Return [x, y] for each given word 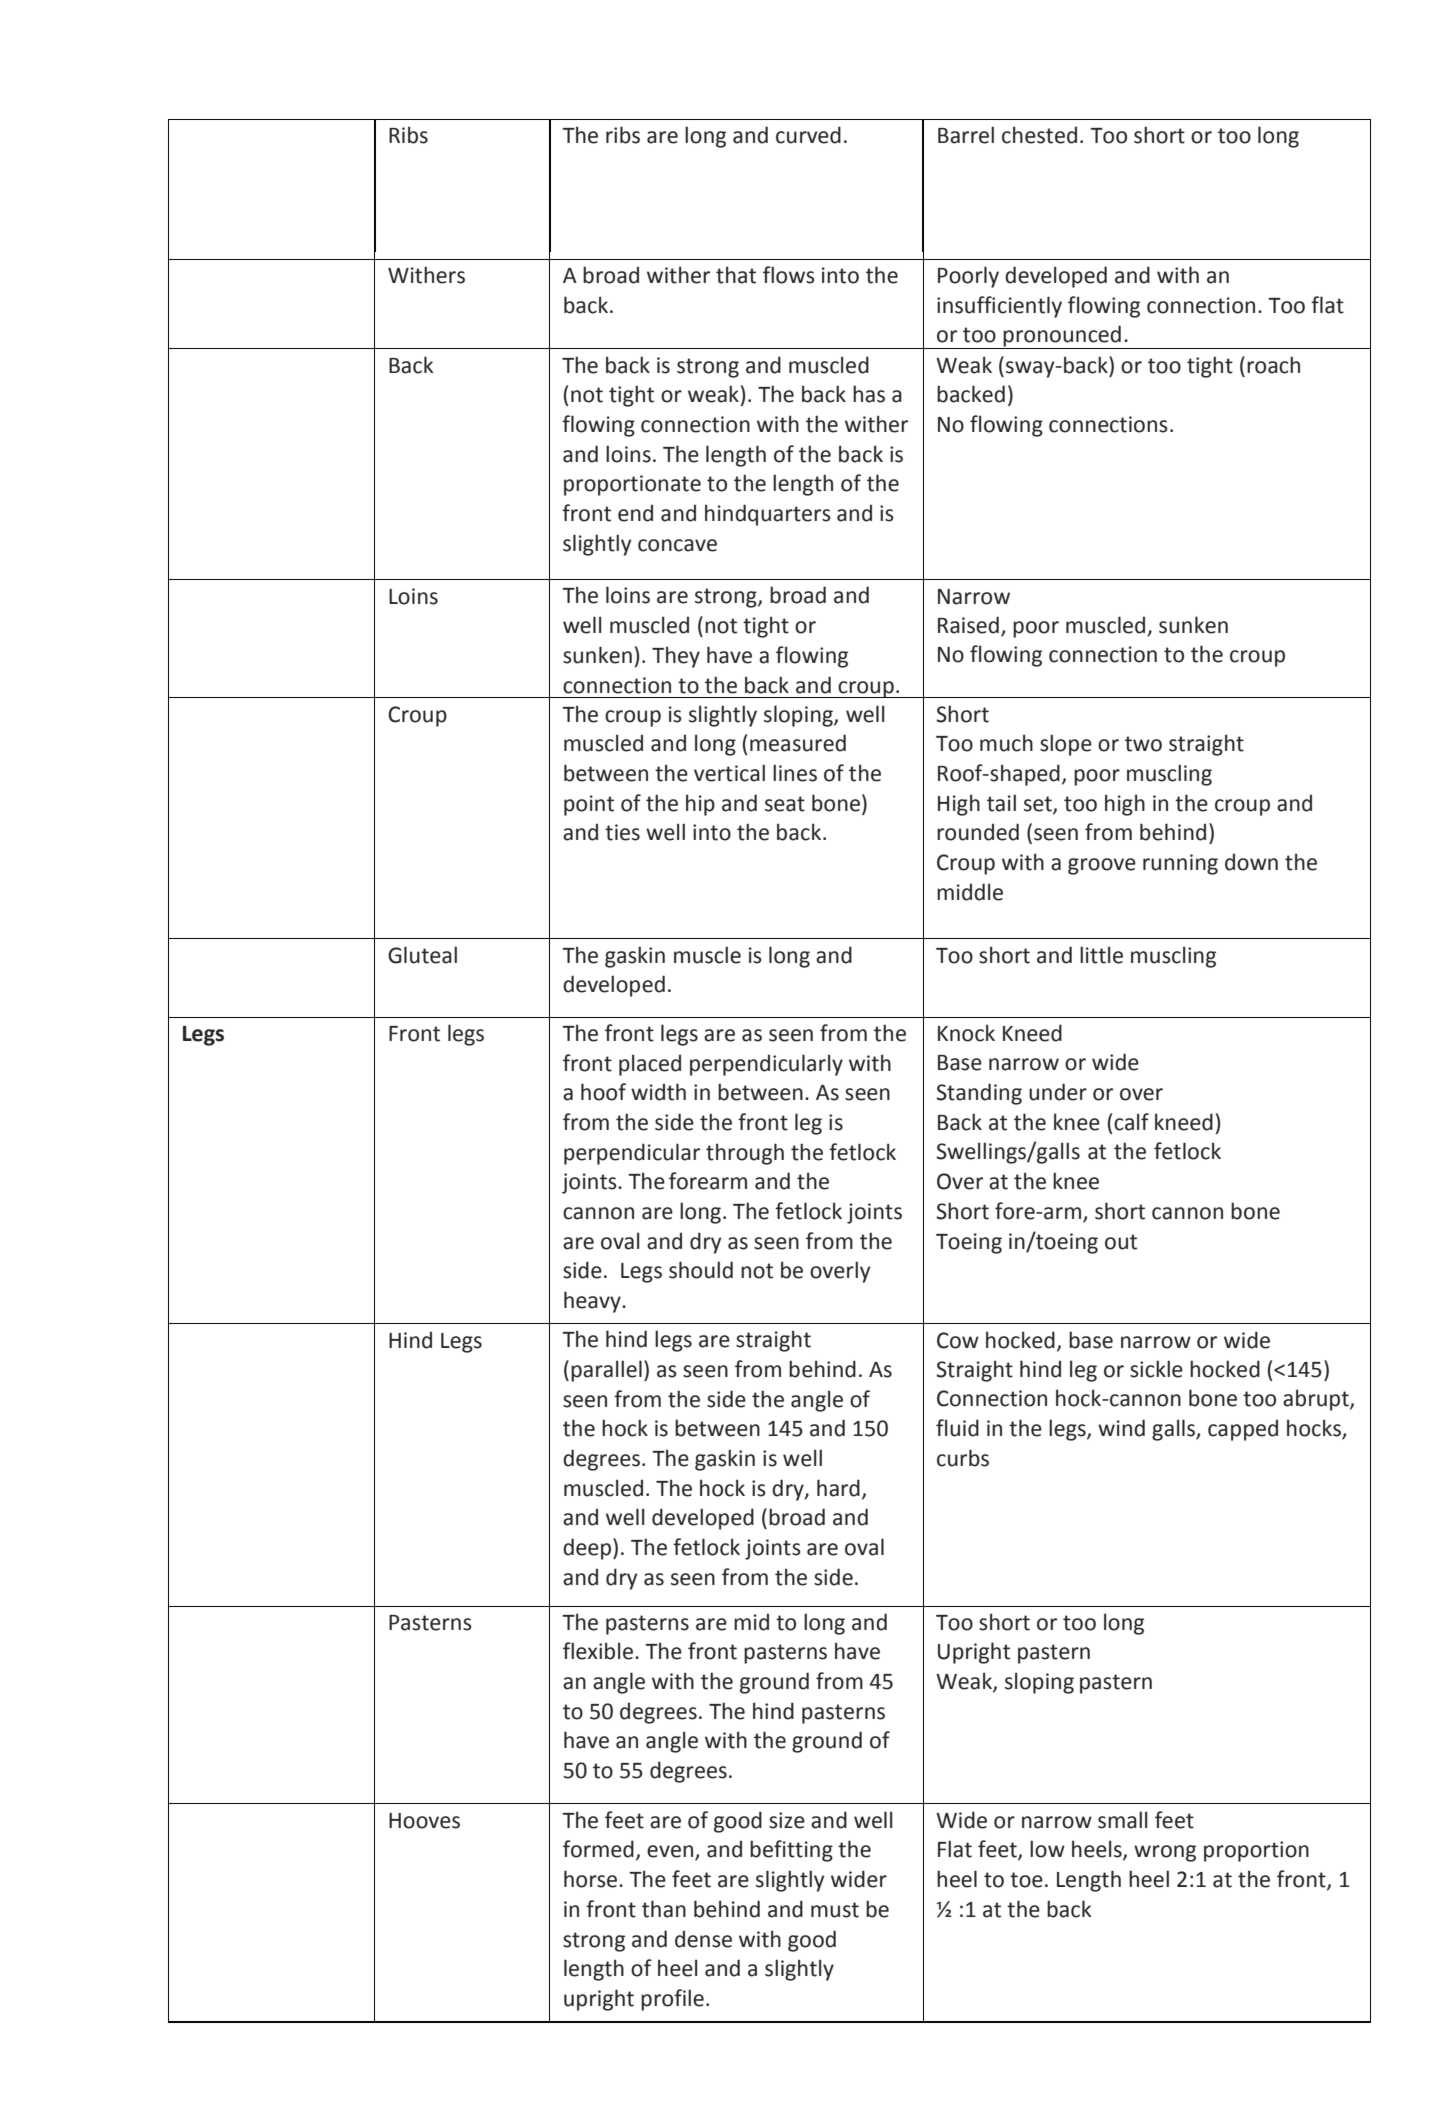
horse [592, 1879]
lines [795, 773]
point [589, 805]
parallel [606, 1371]
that [736, 275]
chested [1039, 135]
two [1143, 744]
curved [808, 135]
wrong [1165, 1853]
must [835, 1910]
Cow [958, 1340]
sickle [1156, 1369]
